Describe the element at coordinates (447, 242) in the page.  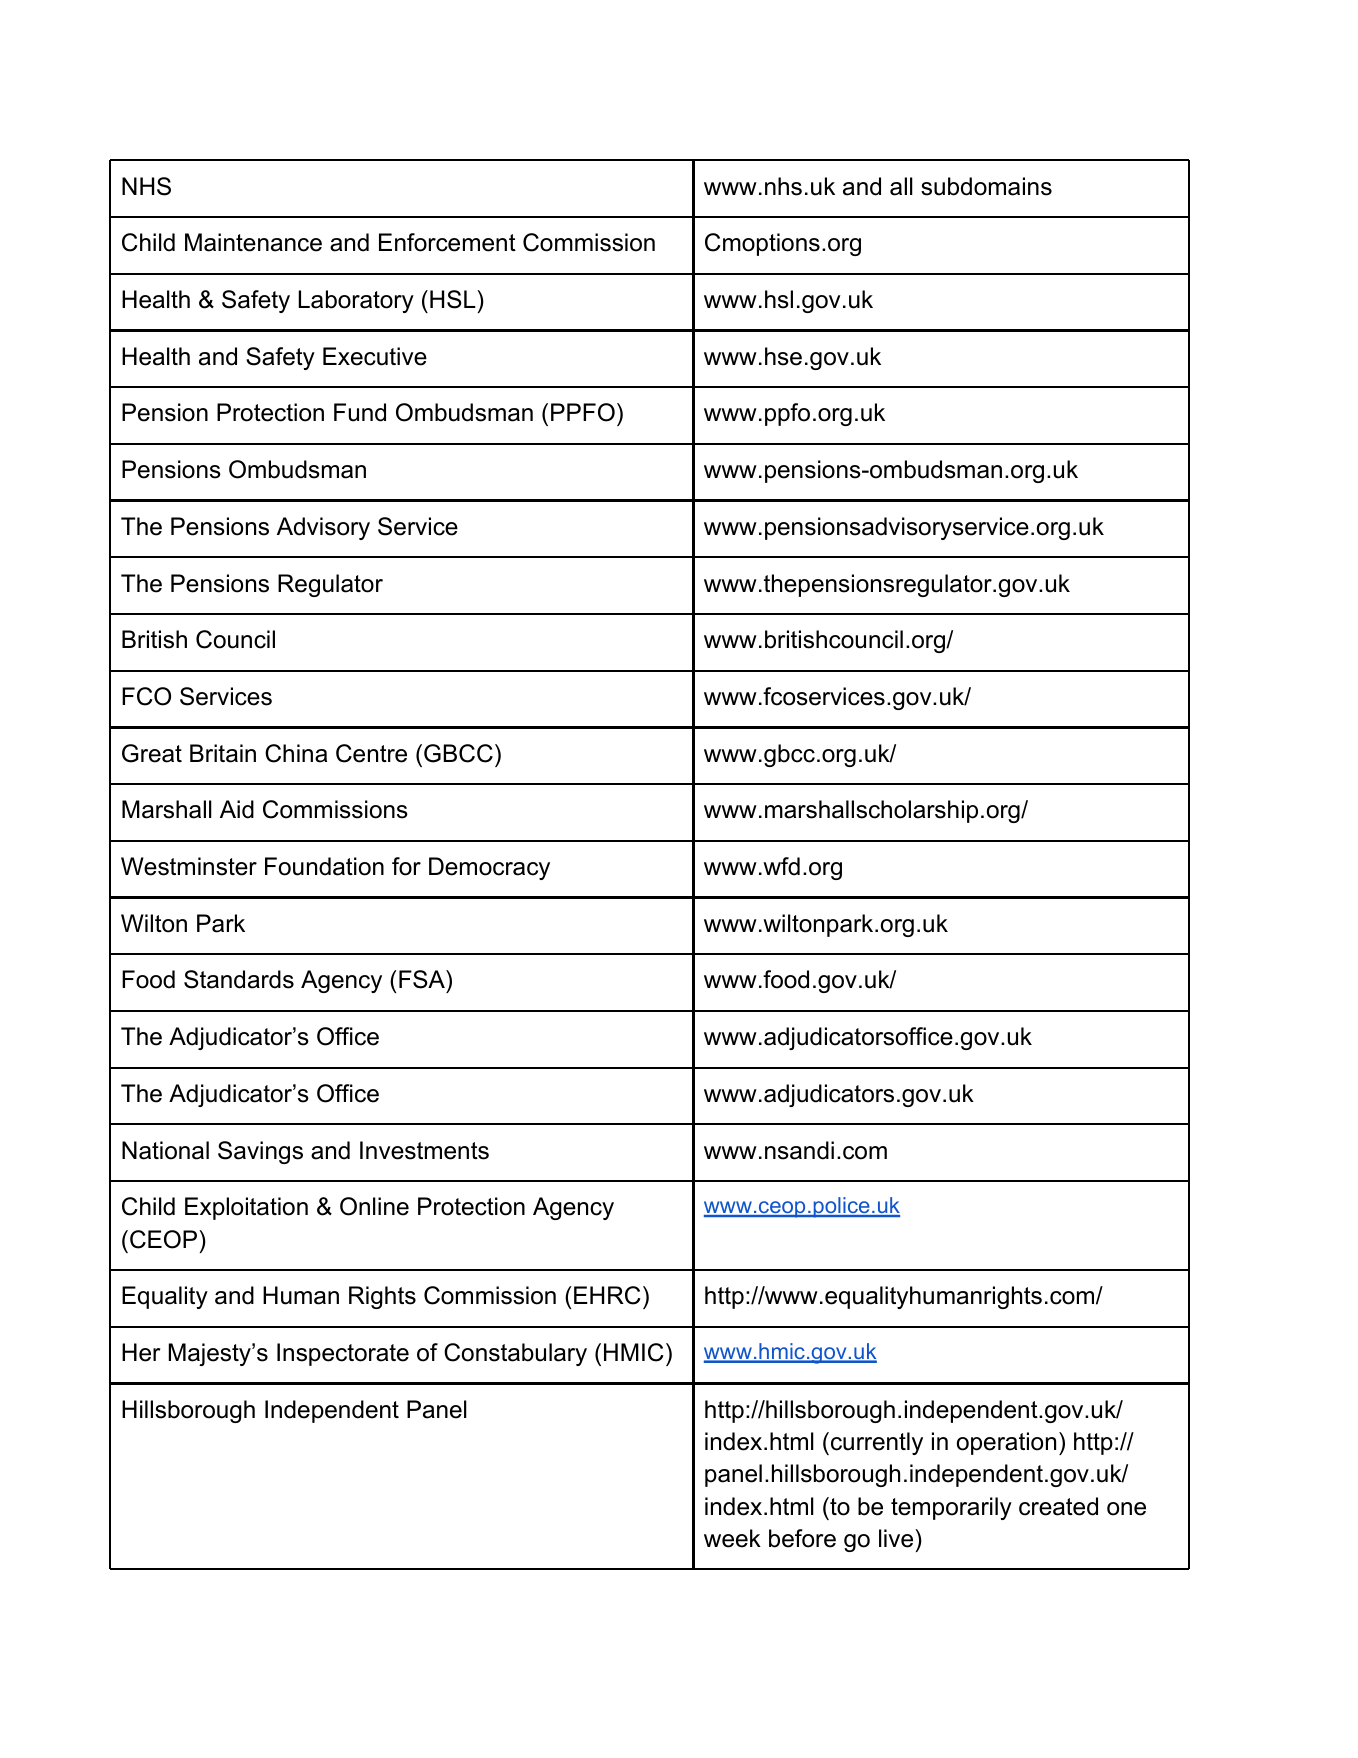
I see `Enforcement` at that location.
